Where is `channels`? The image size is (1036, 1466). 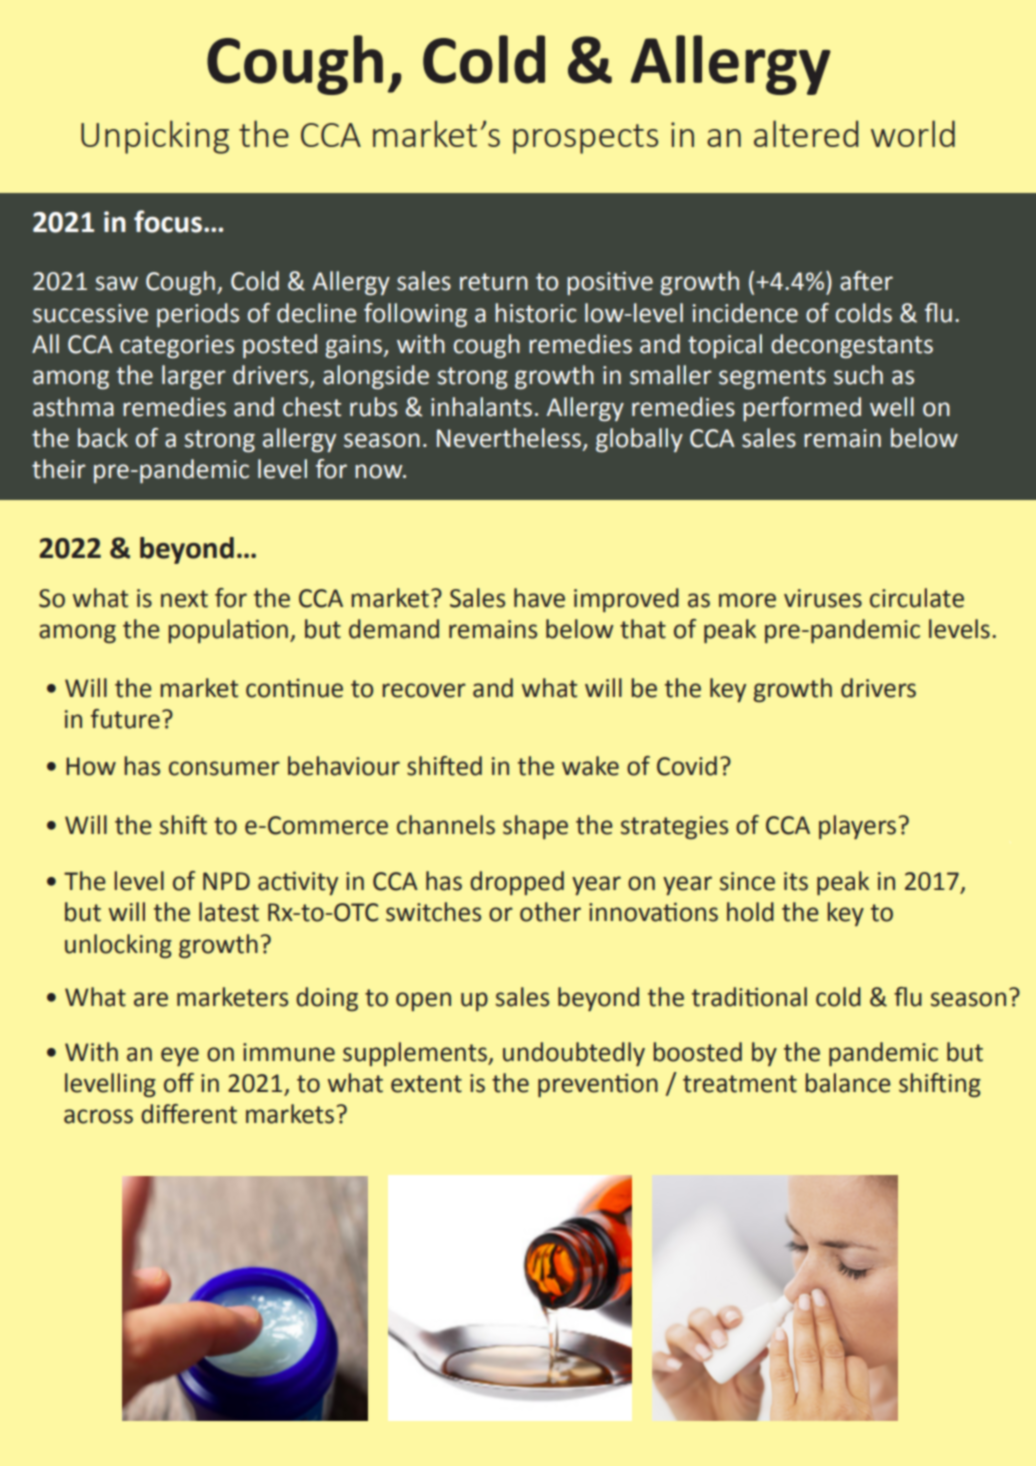
channels is located at coordinates (446, 825).
